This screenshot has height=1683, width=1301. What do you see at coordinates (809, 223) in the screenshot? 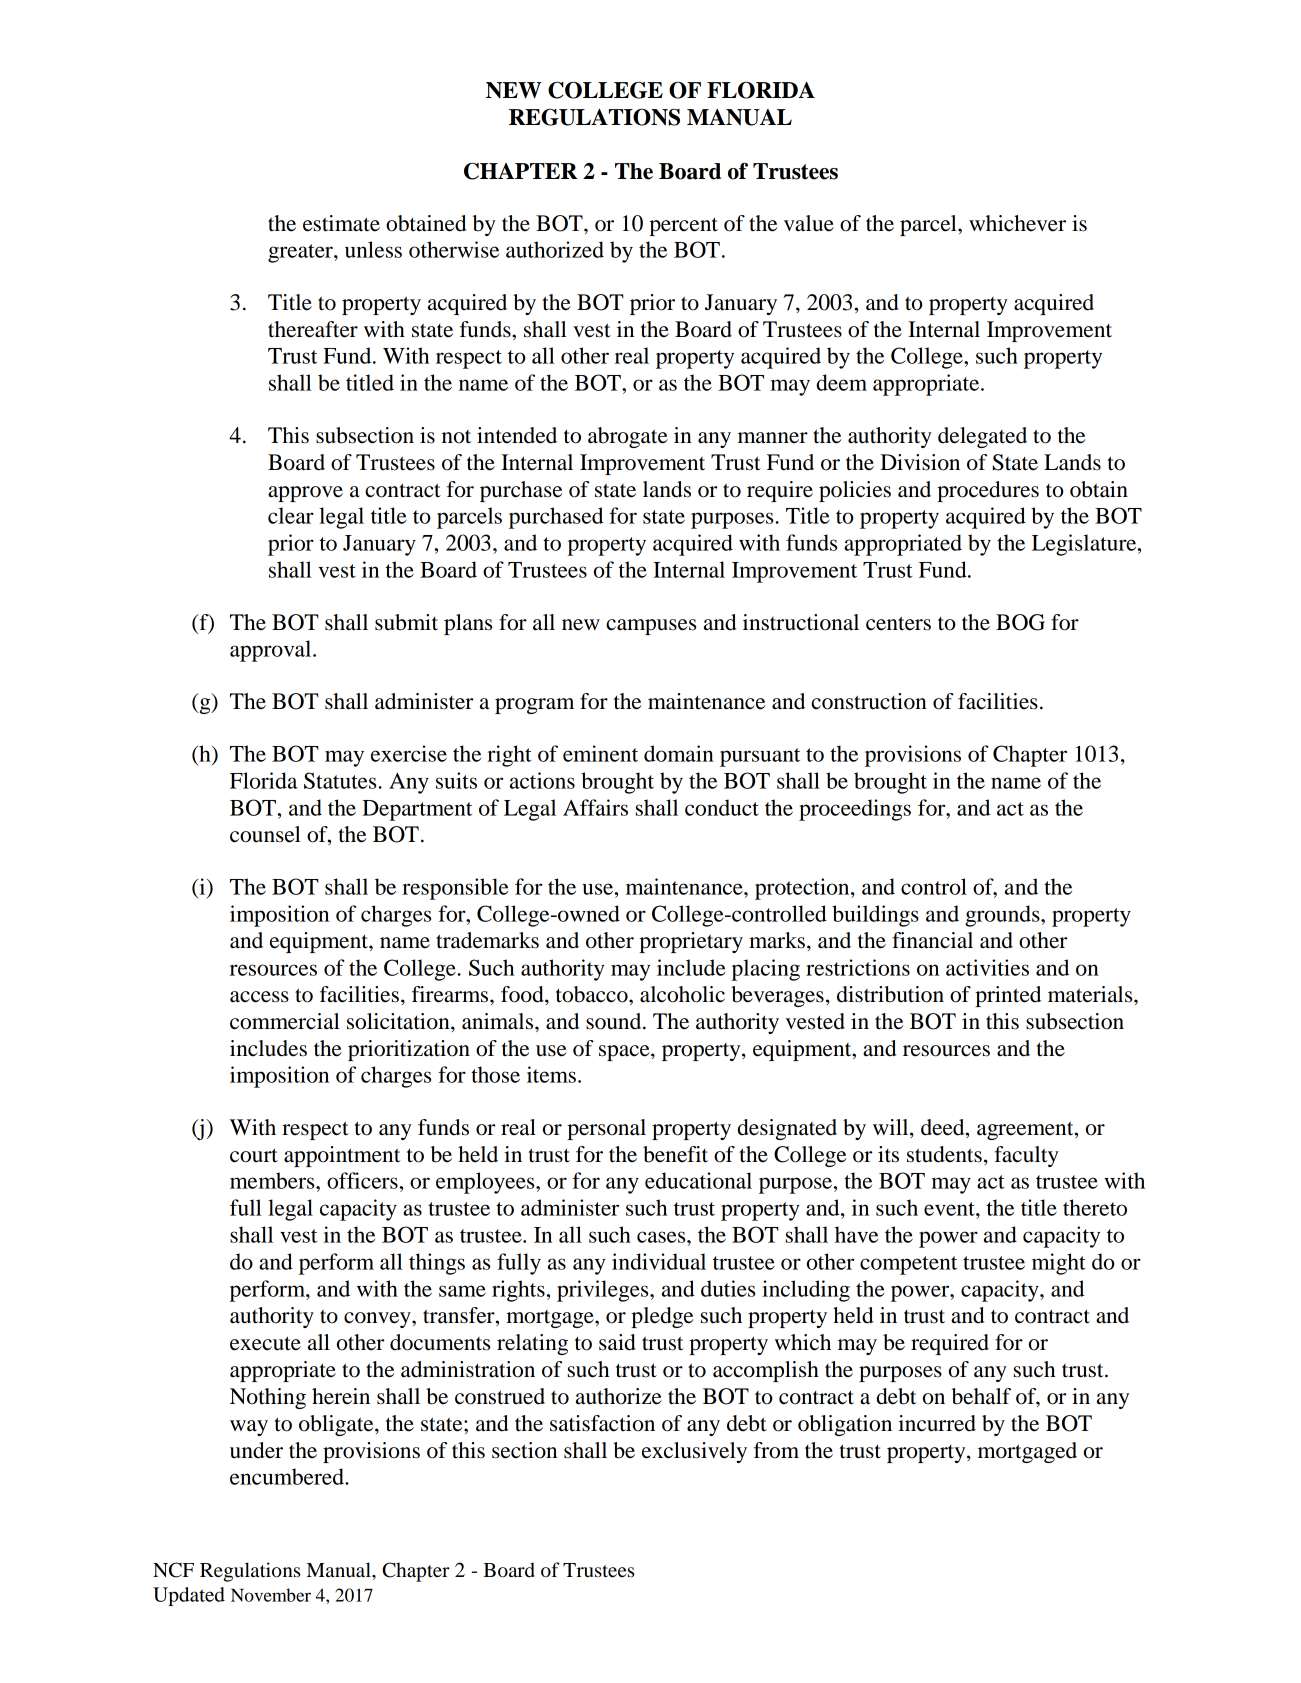
I see `value` at bounding box center [809, 223].
